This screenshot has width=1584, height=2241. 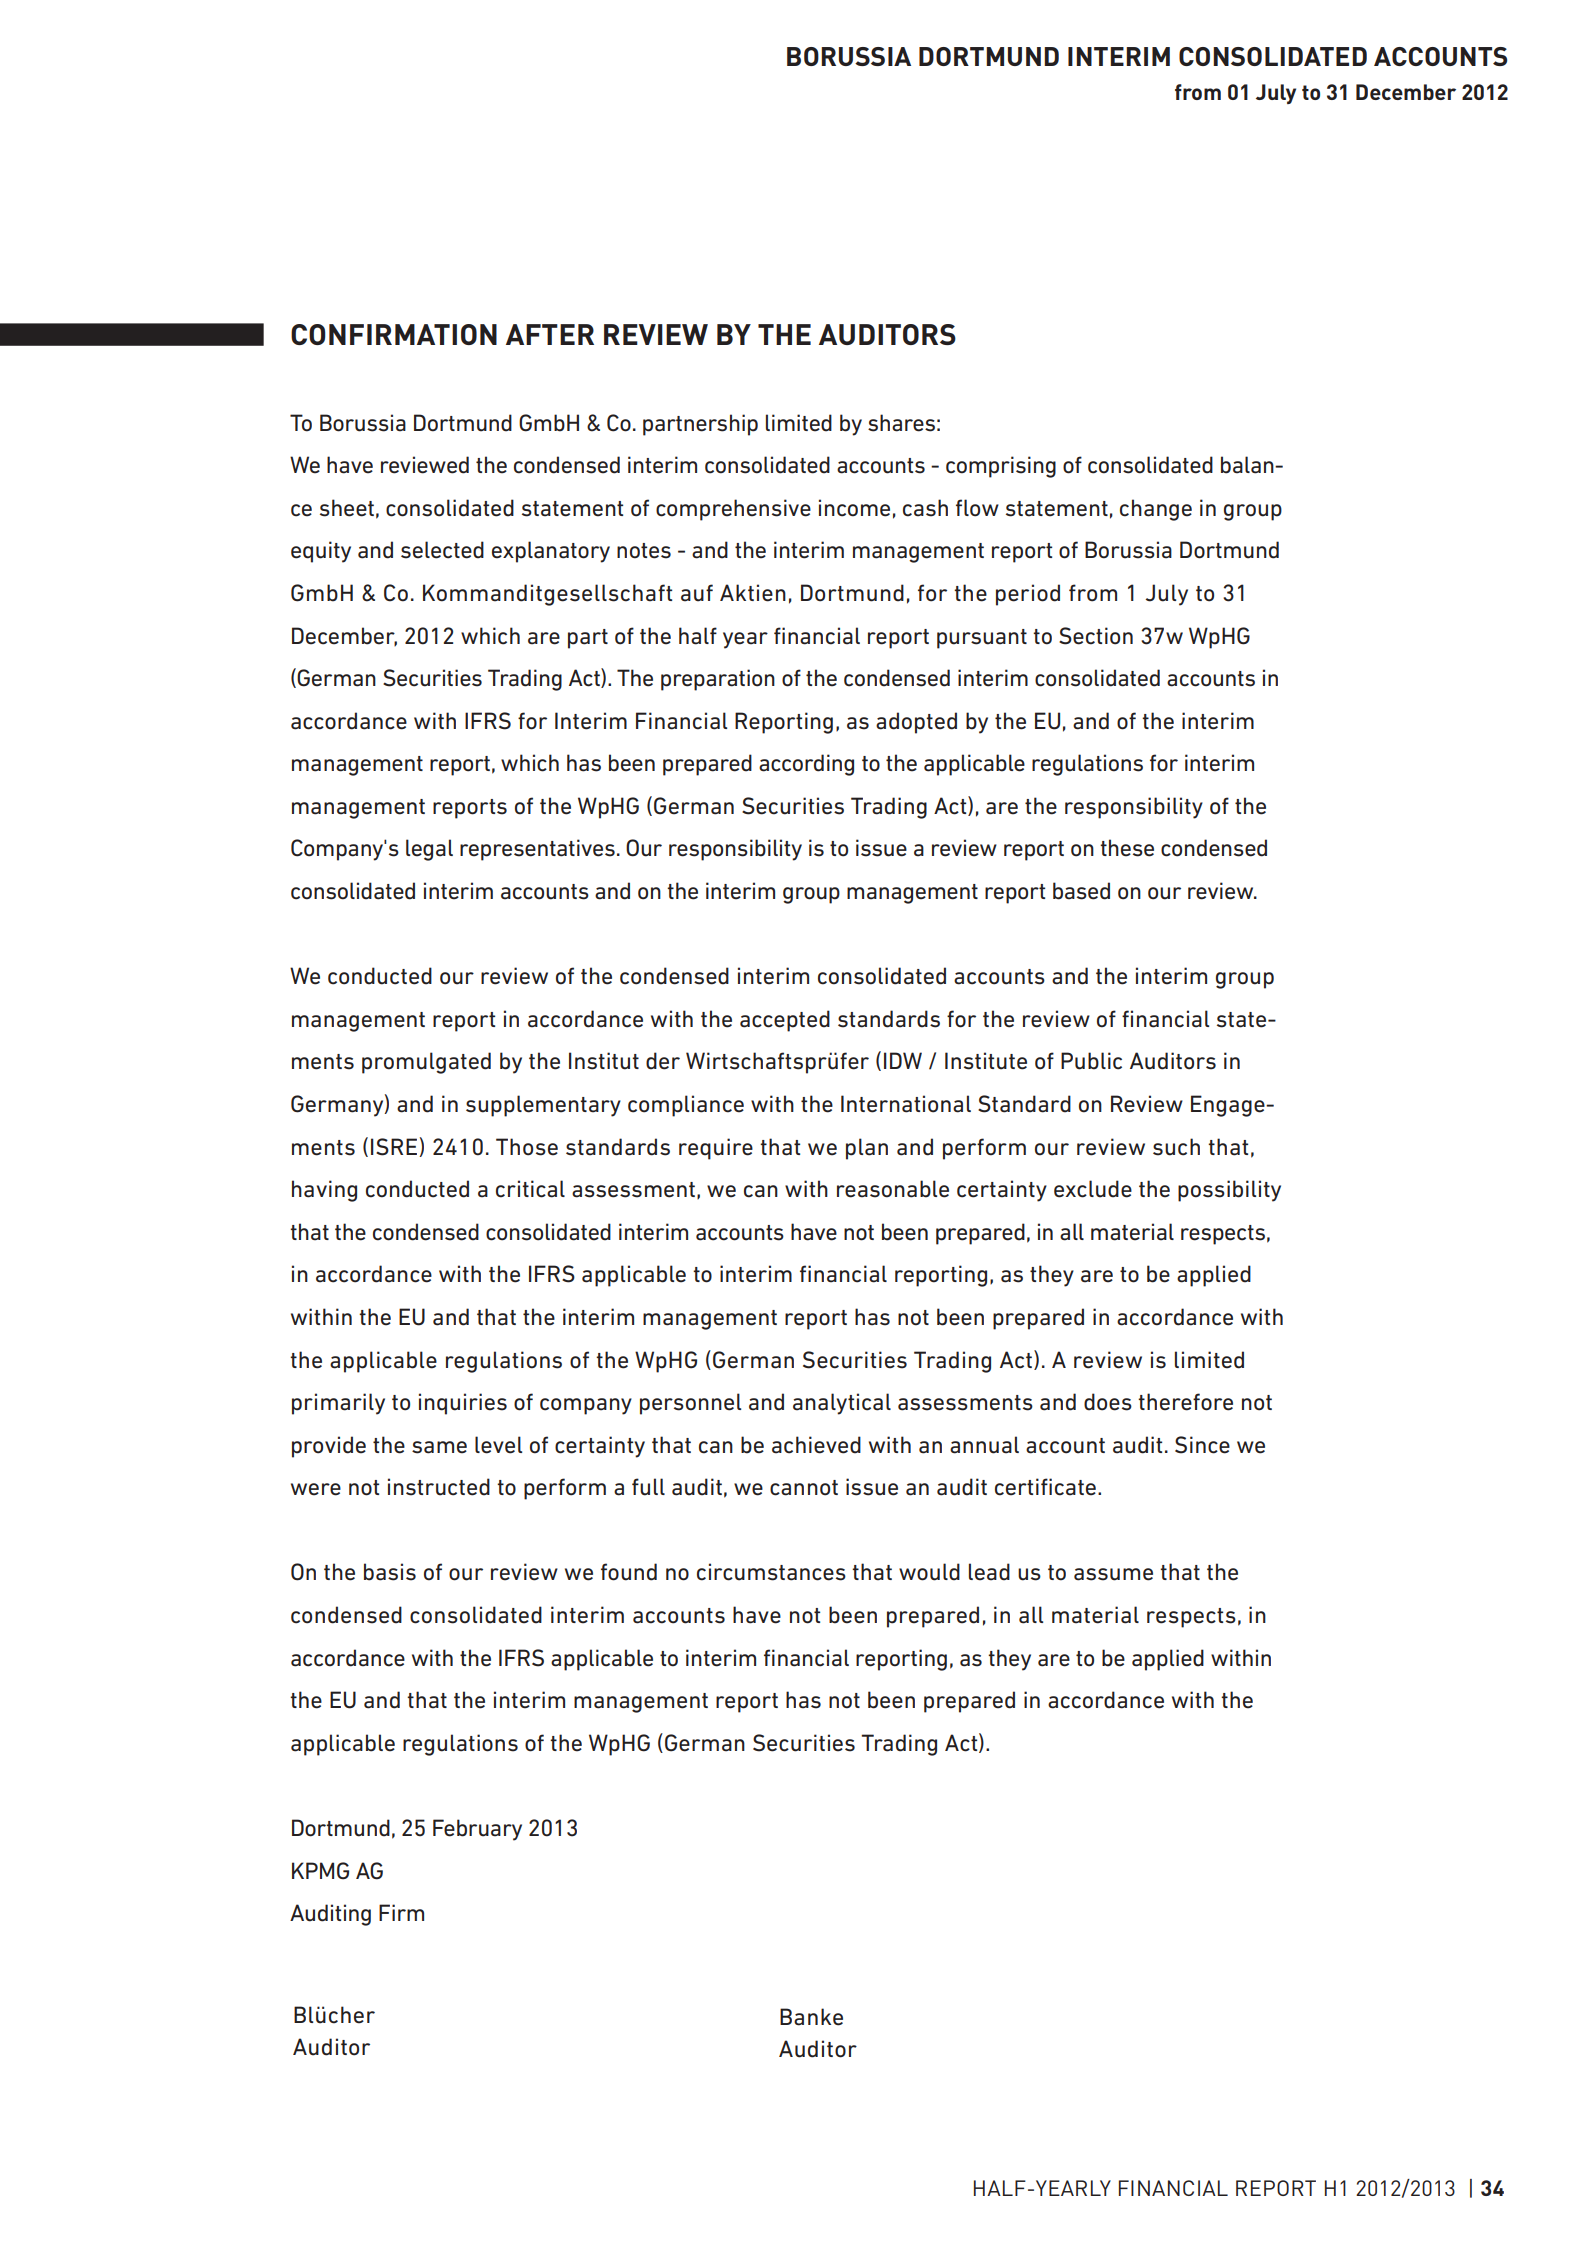 What do you see at coordinates (733, 510) in the screenshot?
I see `comprehensive` at bounding box center [733, 510].
